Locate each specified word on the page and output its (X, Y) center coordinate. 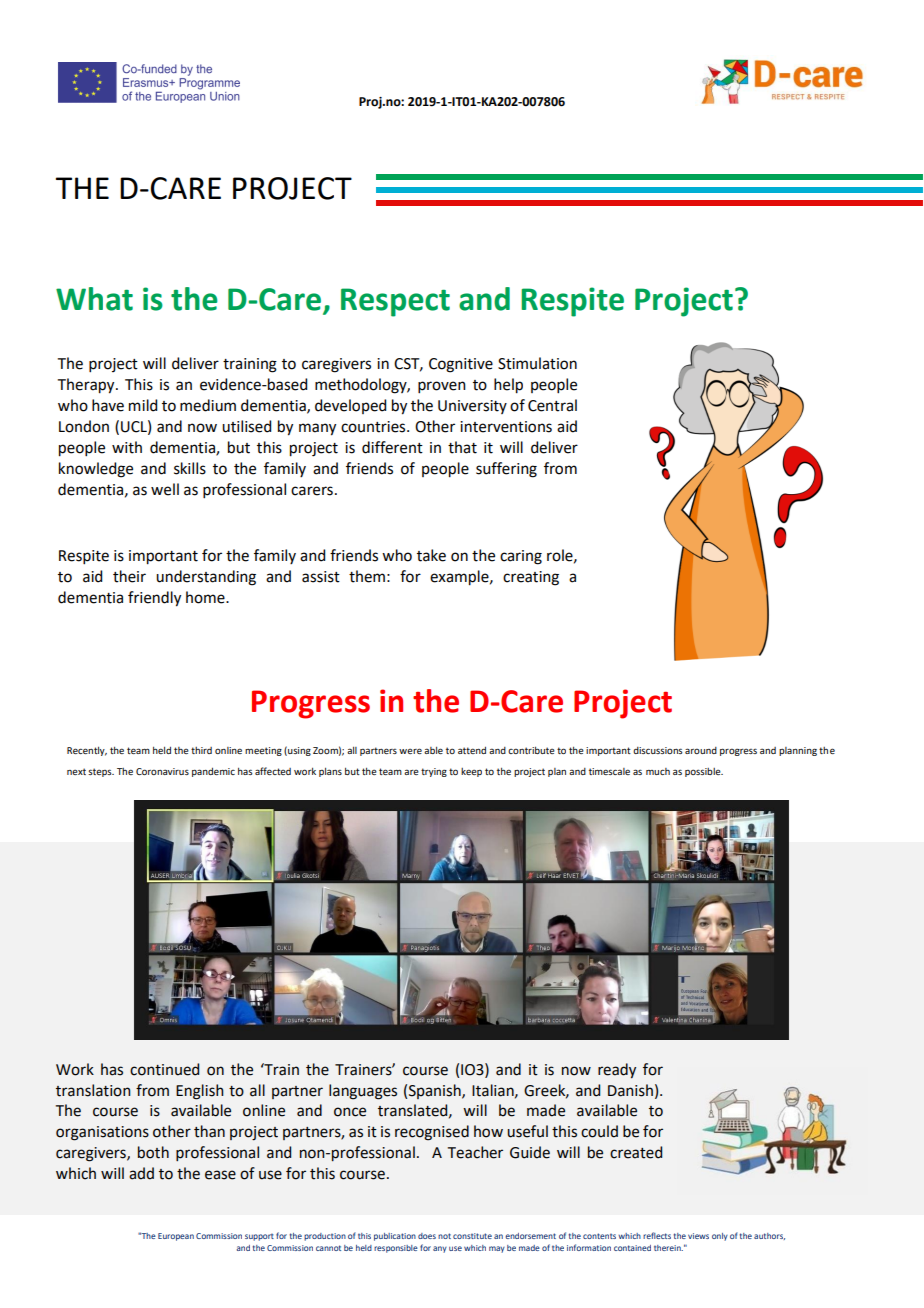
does (427, 1236)
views (698, 1236)
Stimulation (537, 363)
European (176, 1237)
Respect (395, 302)
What (94, 299)
